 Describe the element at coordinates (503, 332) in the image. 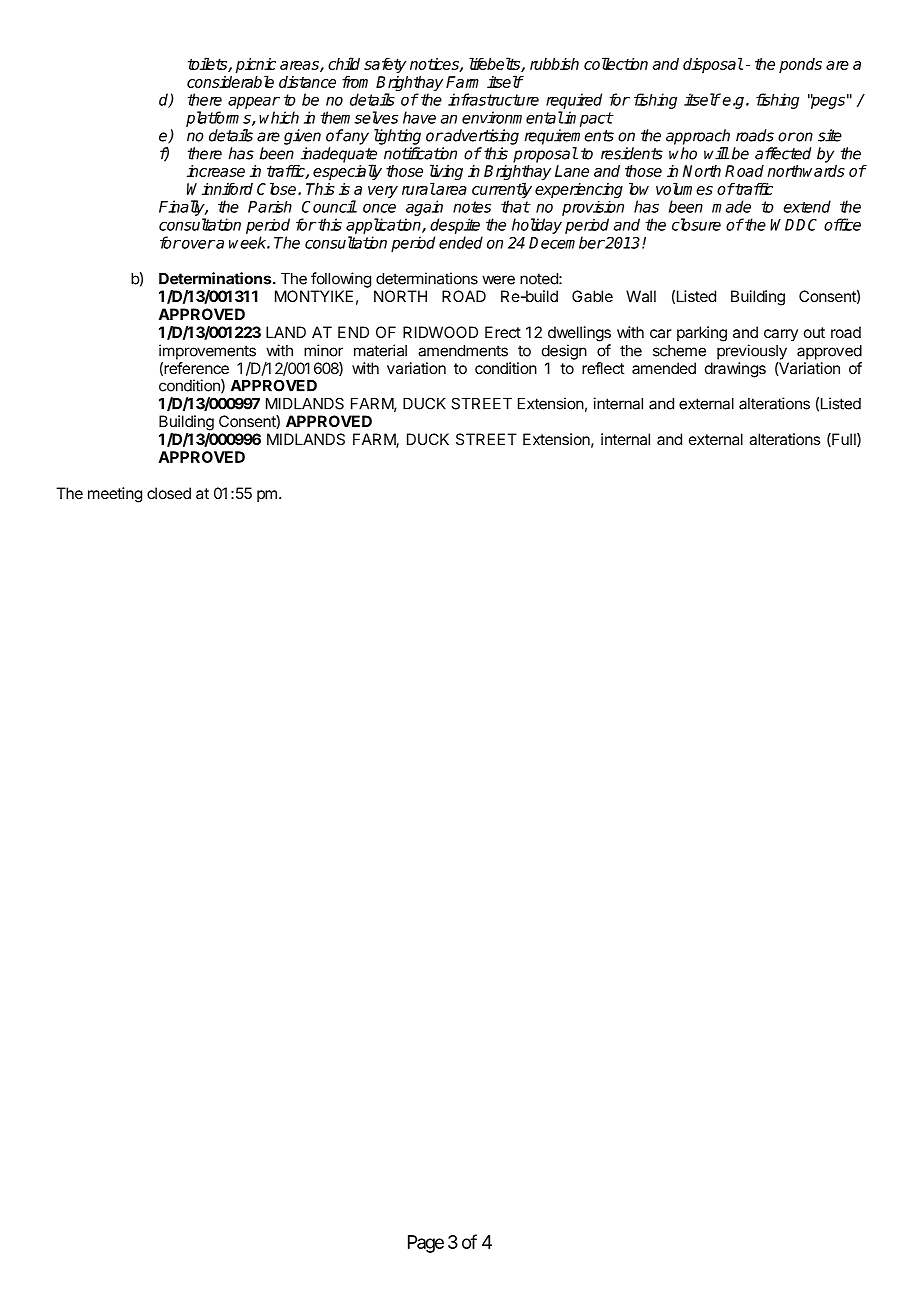

I see `Erect` at that location.
